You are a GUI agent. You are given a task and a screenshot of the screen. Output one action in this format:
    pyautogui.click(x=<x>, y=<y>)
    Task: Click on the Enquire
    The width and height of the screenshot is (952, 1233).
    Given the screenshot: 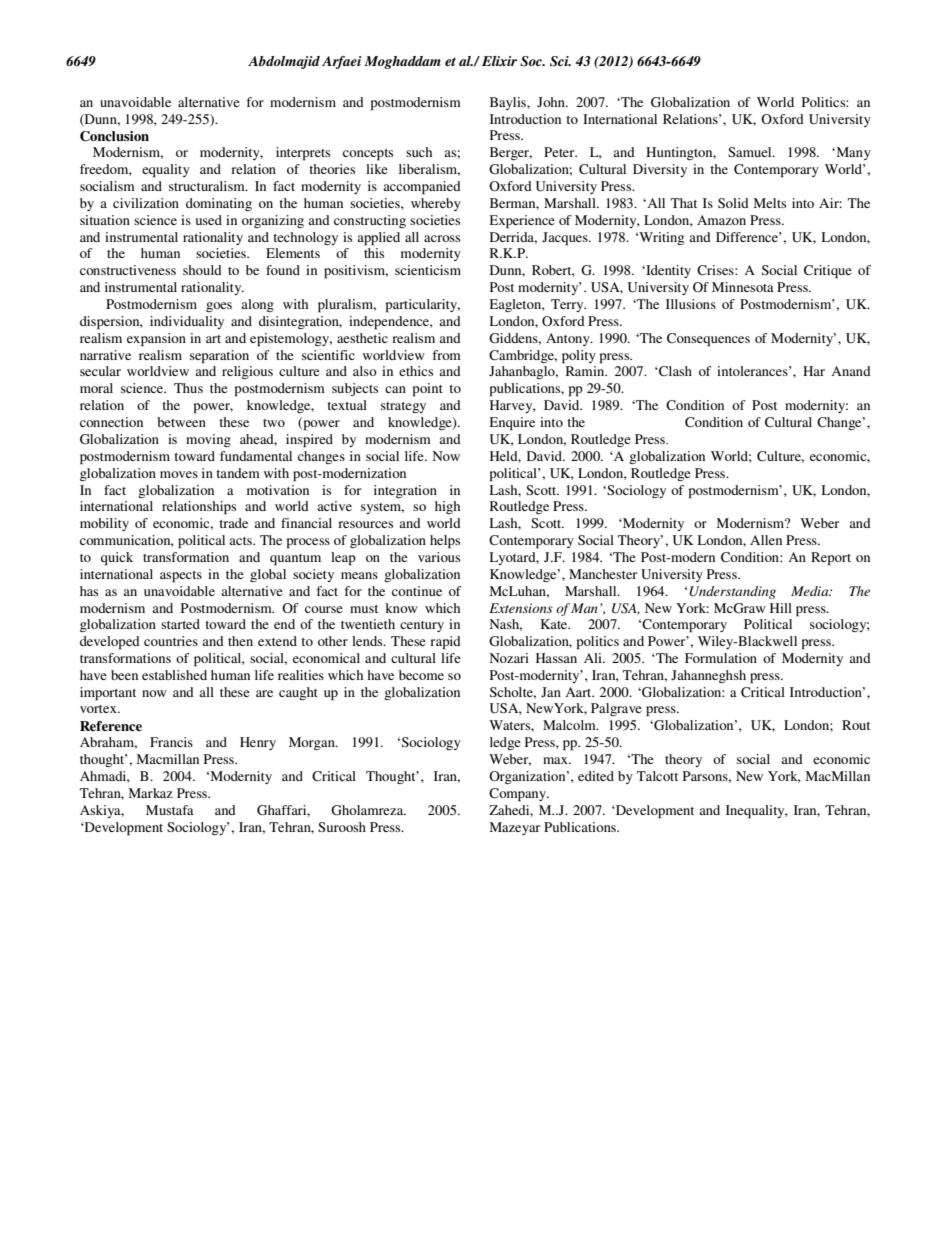 What is the action you would take?
    pyautogui.click(x=512, y=424)
